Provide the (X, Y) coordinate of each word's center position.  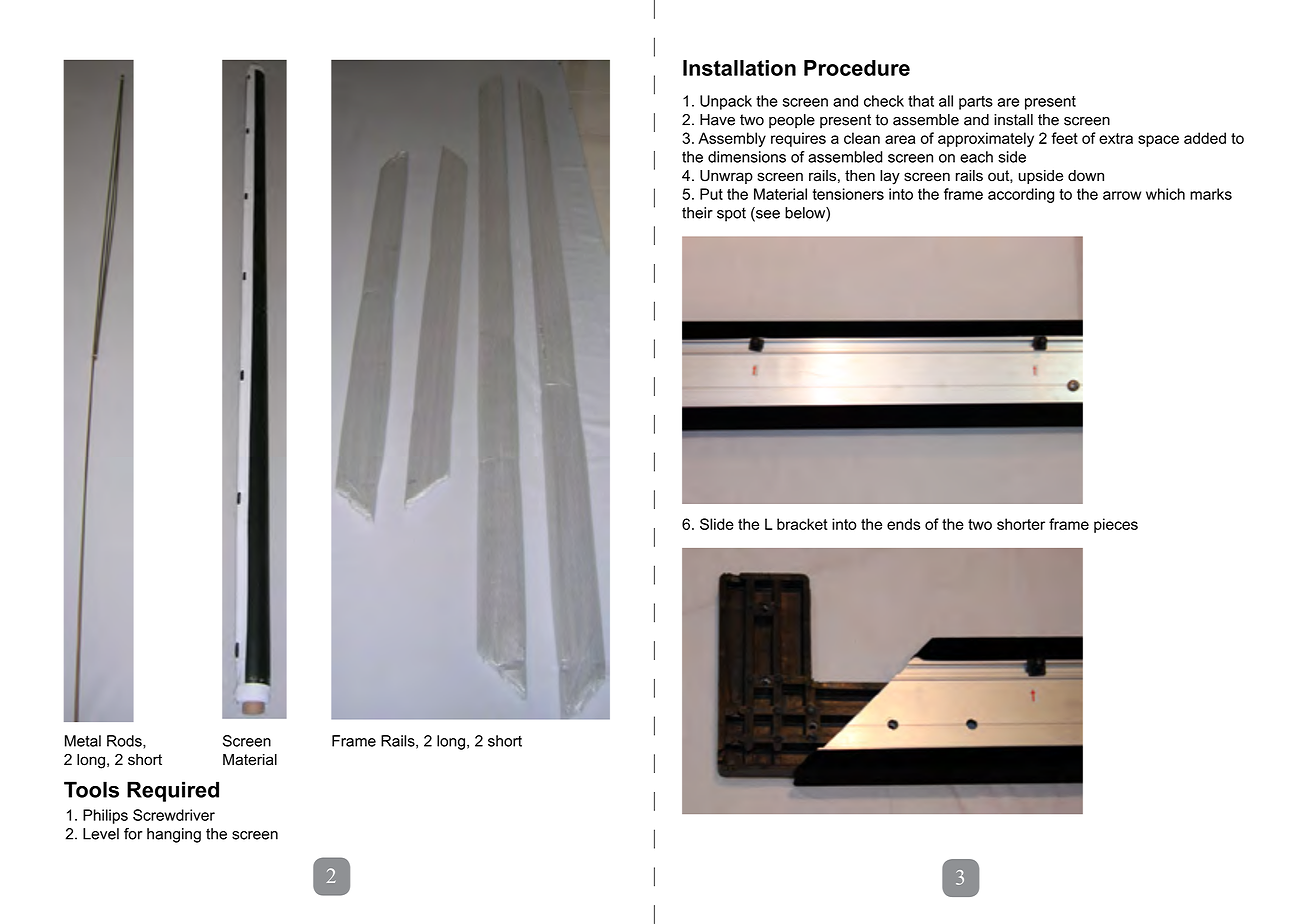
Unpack (726, 102)
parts (976, 103)
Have (717, 120)
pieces (1116, 525)
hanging (174, 835)
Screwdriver (174, 815)
